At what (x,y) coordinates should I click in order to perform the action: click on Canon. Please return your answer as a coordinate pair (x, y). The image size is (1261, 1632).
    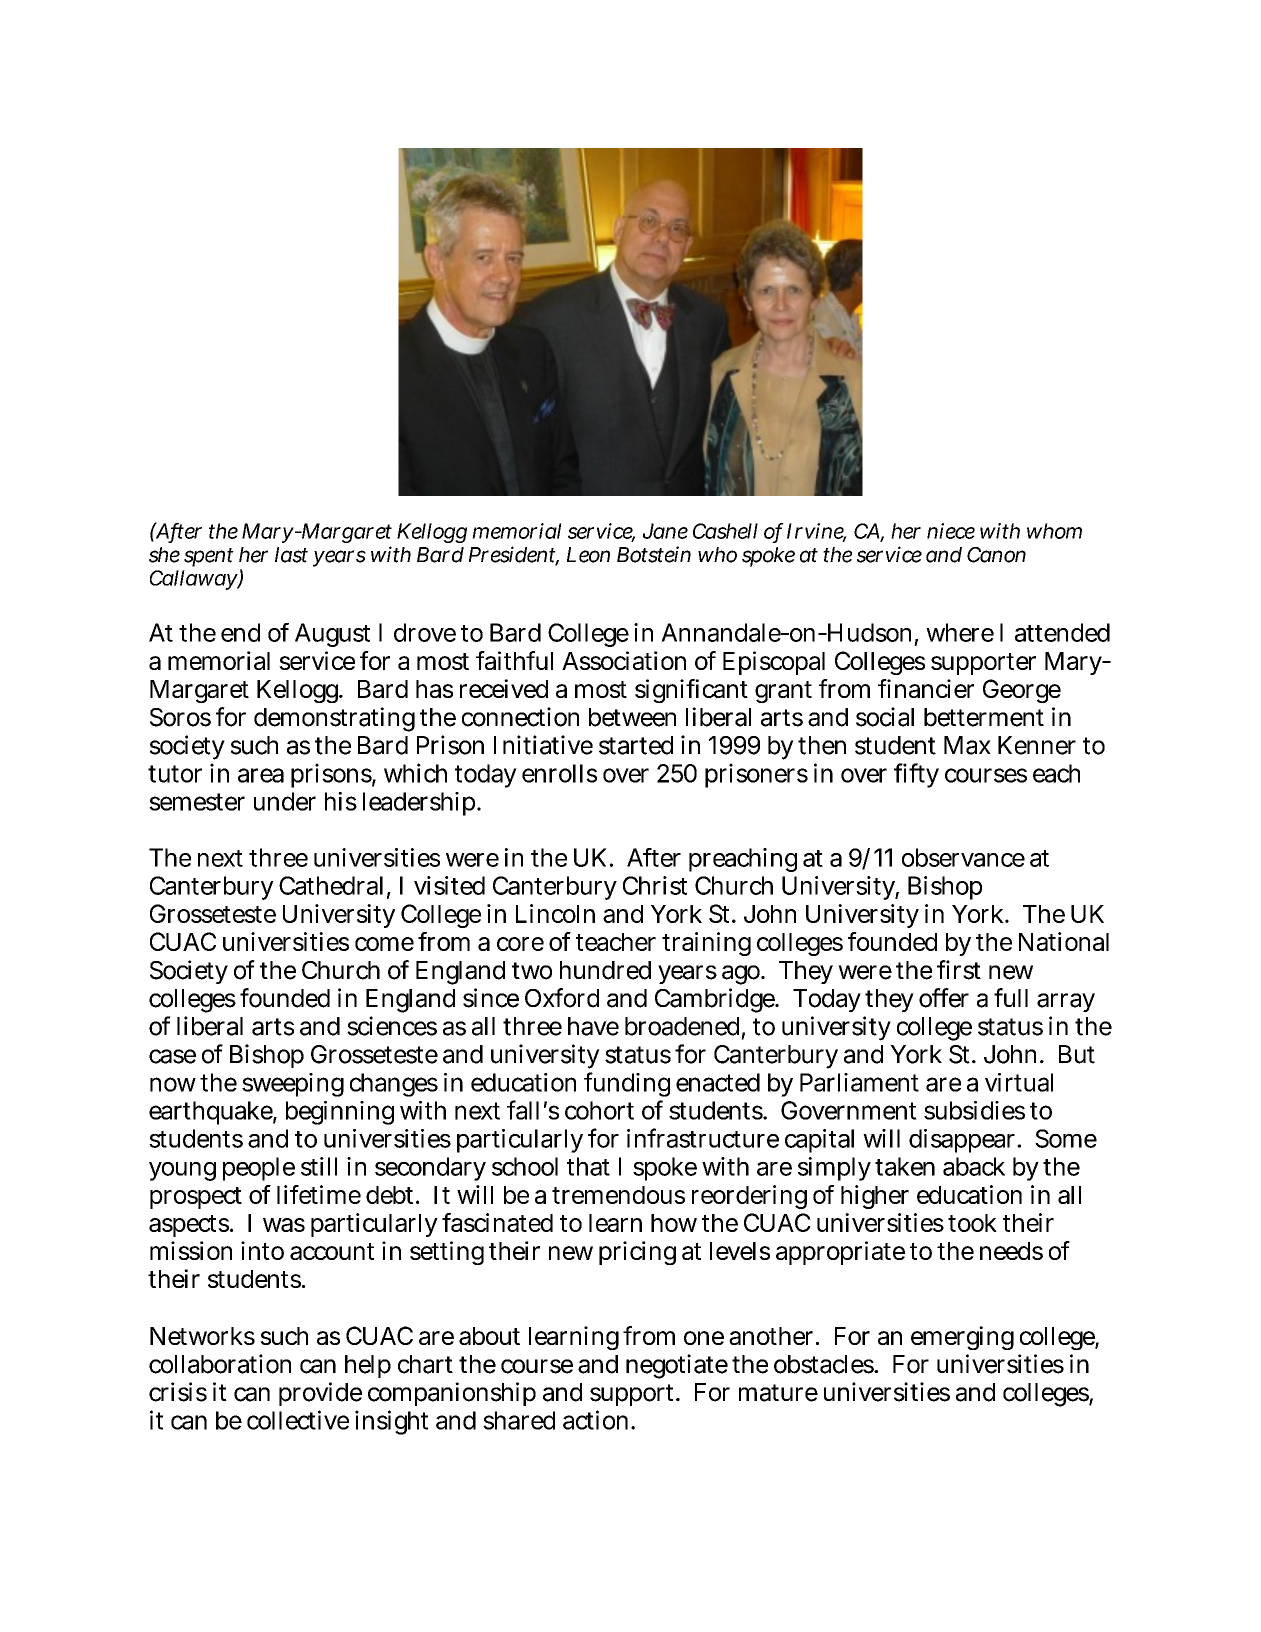
    Looking at the image, I should click on (996, 555).
